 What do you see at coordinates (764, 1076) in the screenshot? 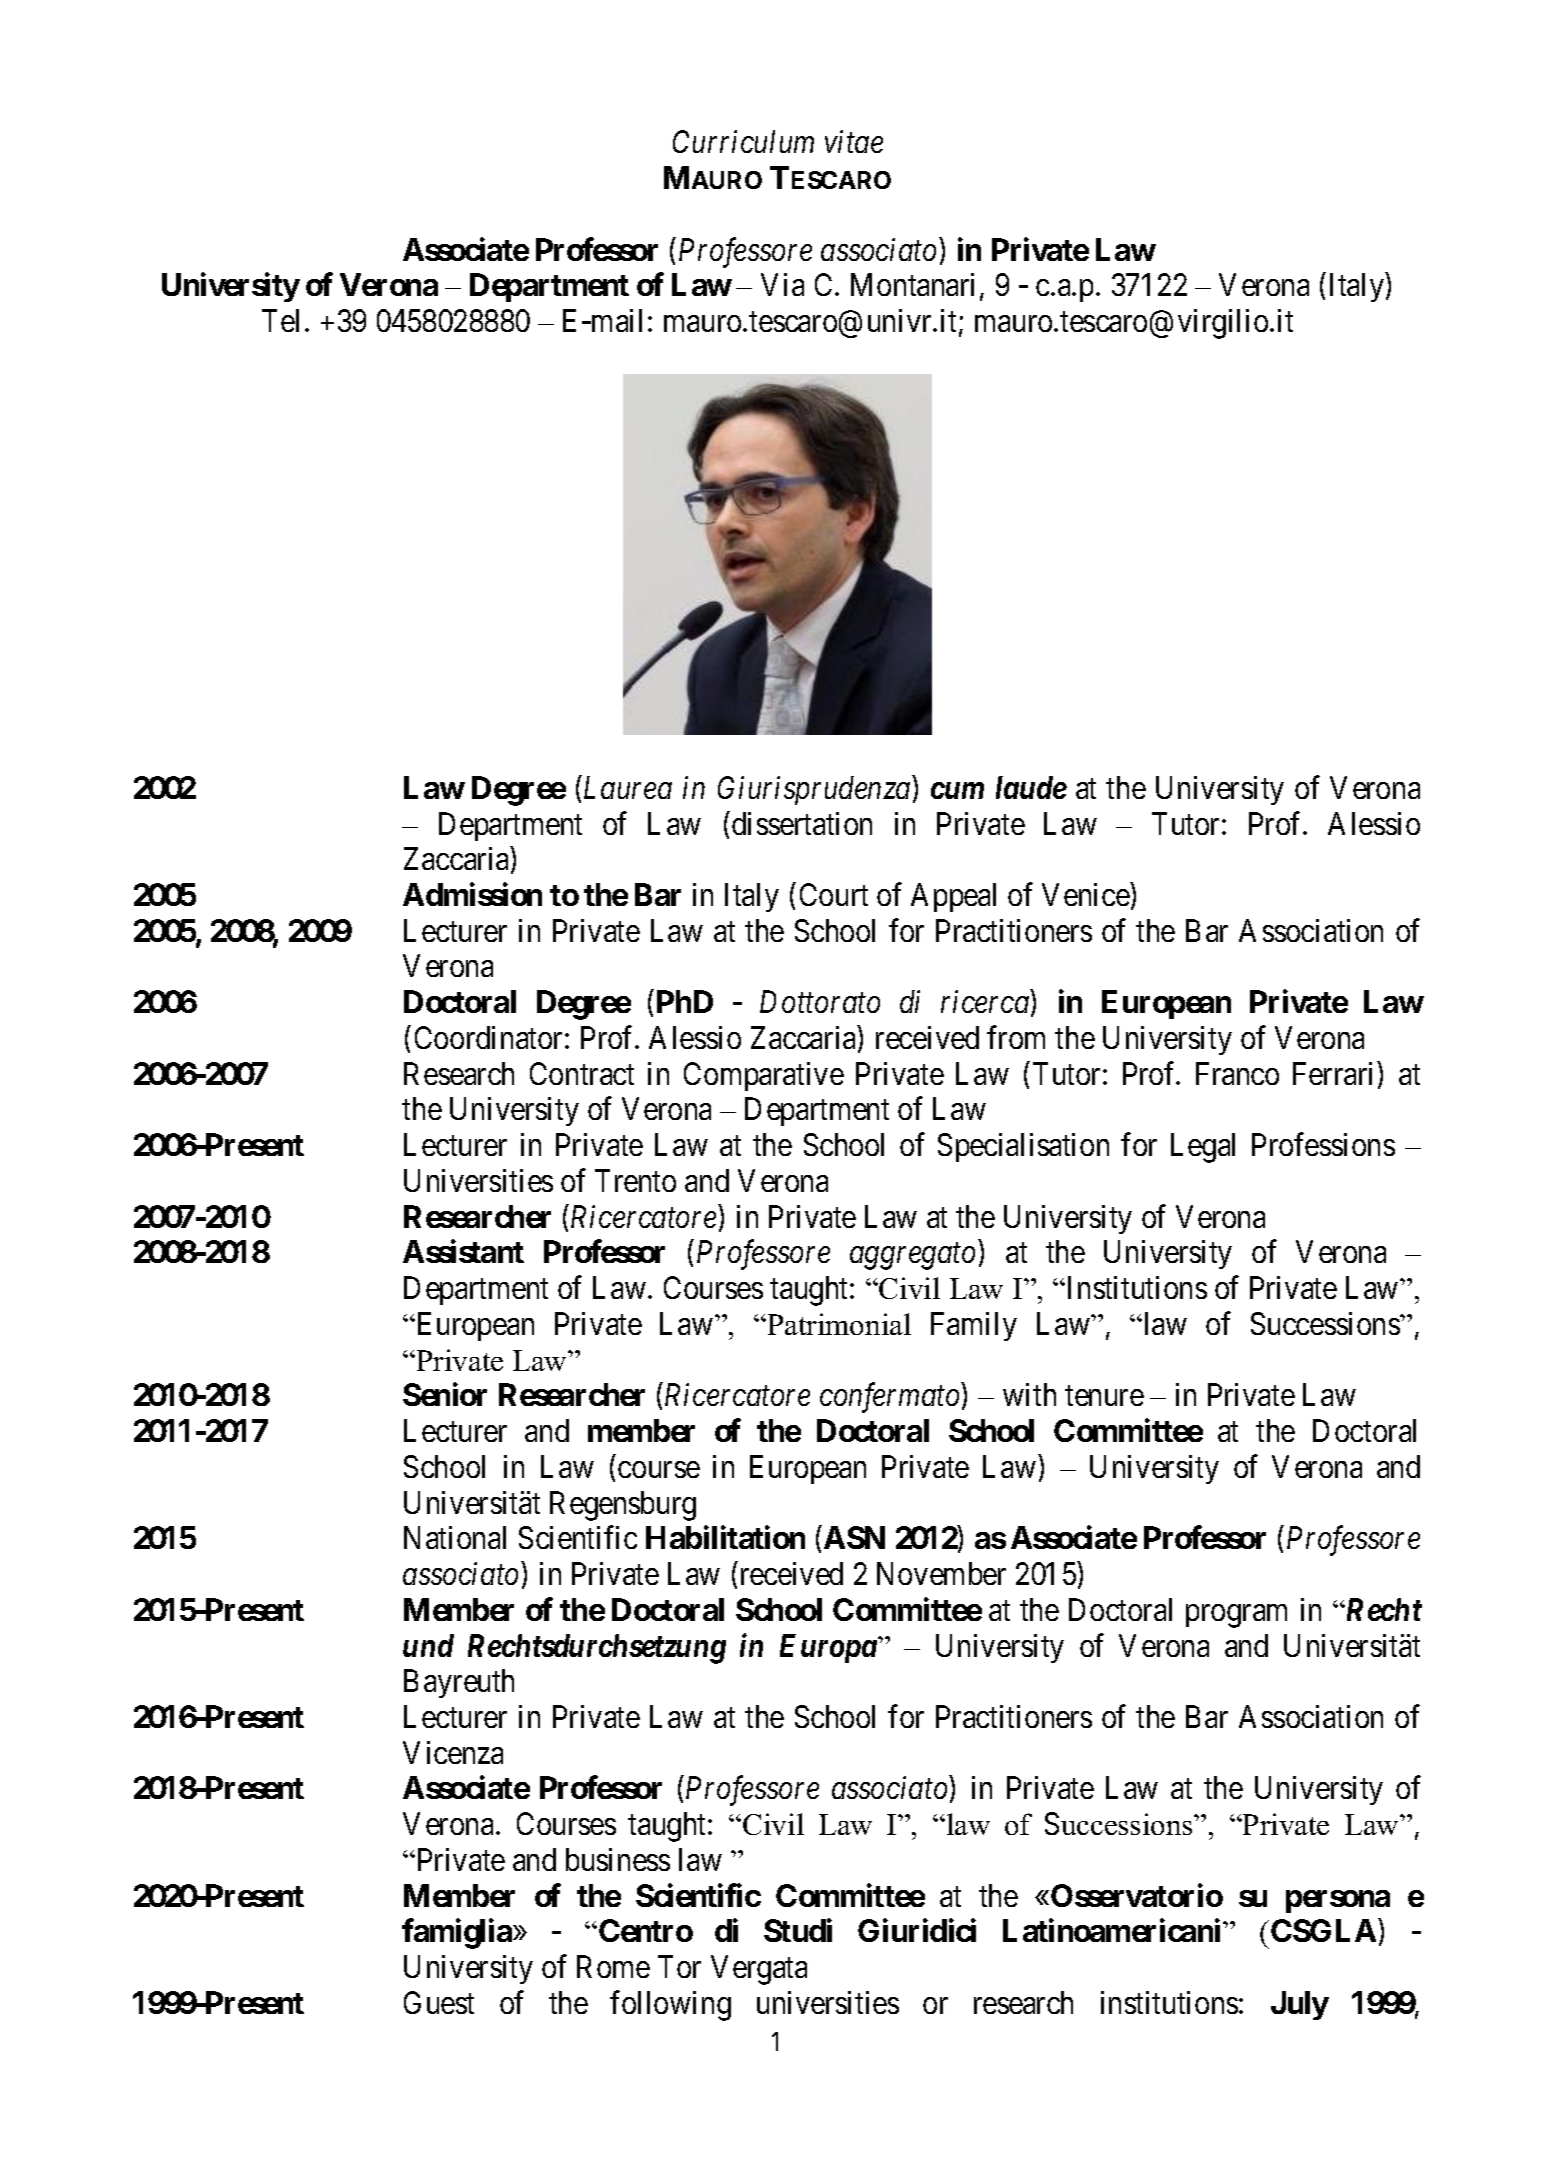
I see `Comparative` at bounding box center [764, 1076].
